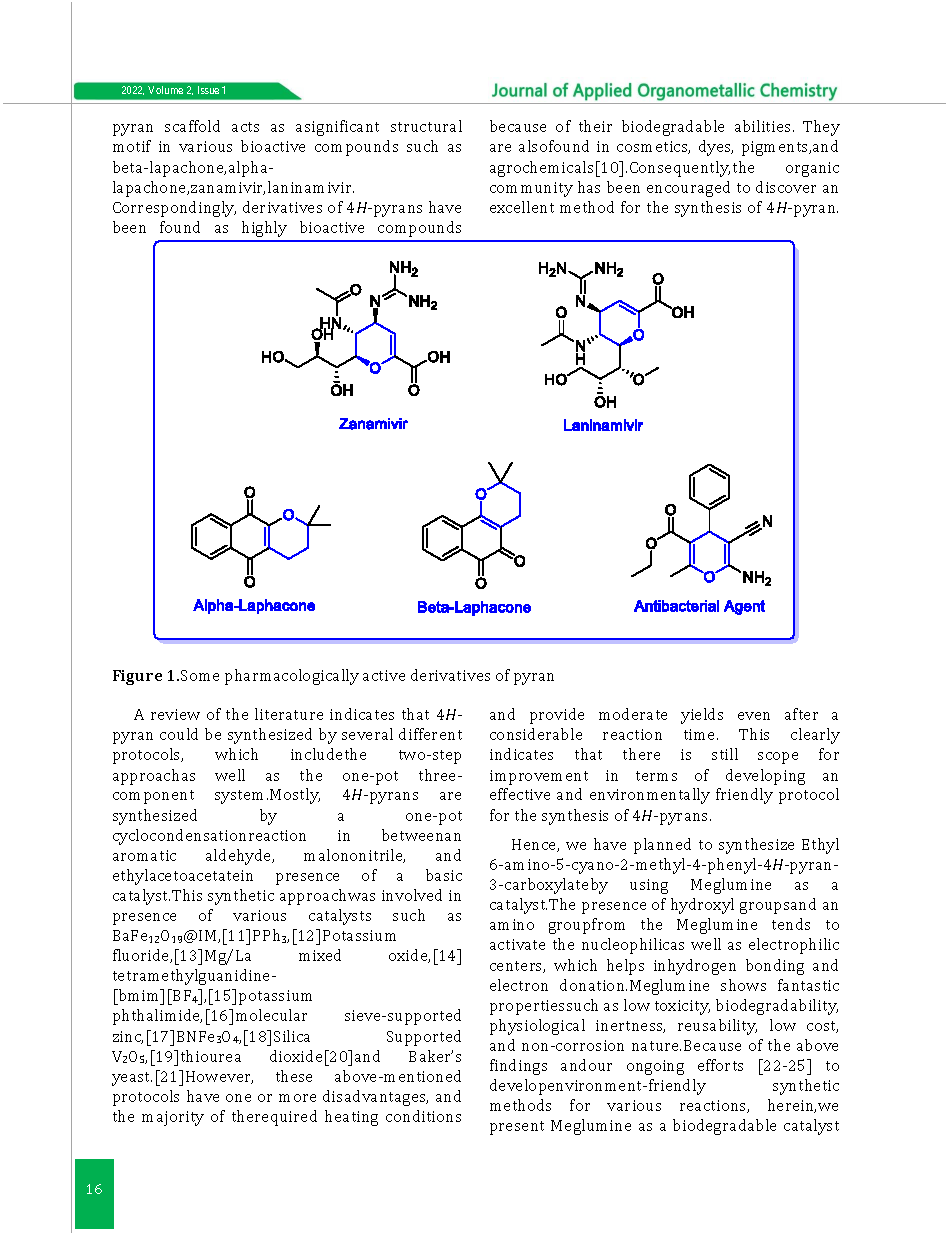 The height and width of the image is (1233, 952). What do you see at coordinates (292, 677) in the image?
I see `pharmacologically` at bounding box center [292, 677].
